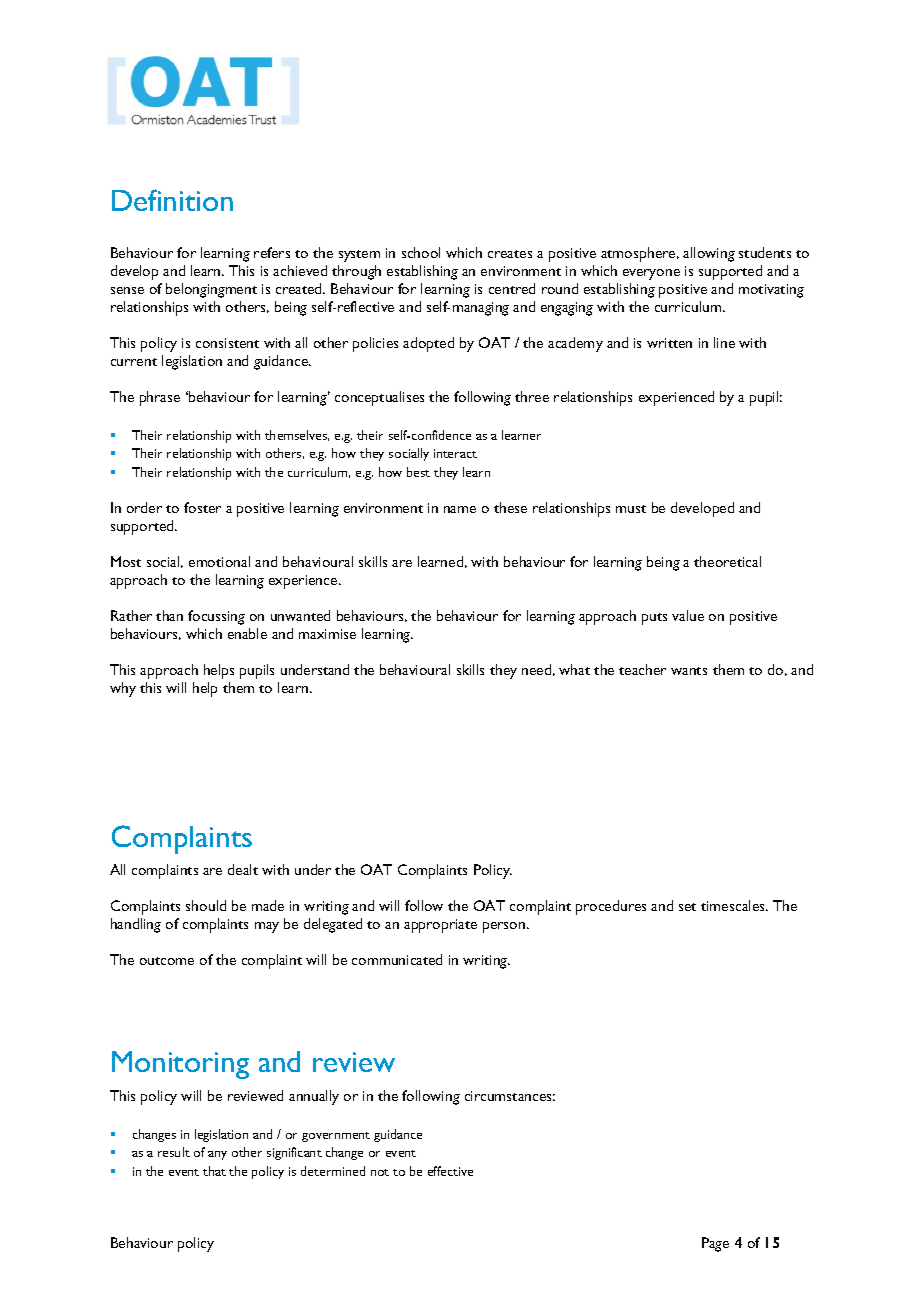 The height and width of the document is (1309, 924). Describe the element at coordinates (709, 254) in the document. I see `allowing` at that location.
